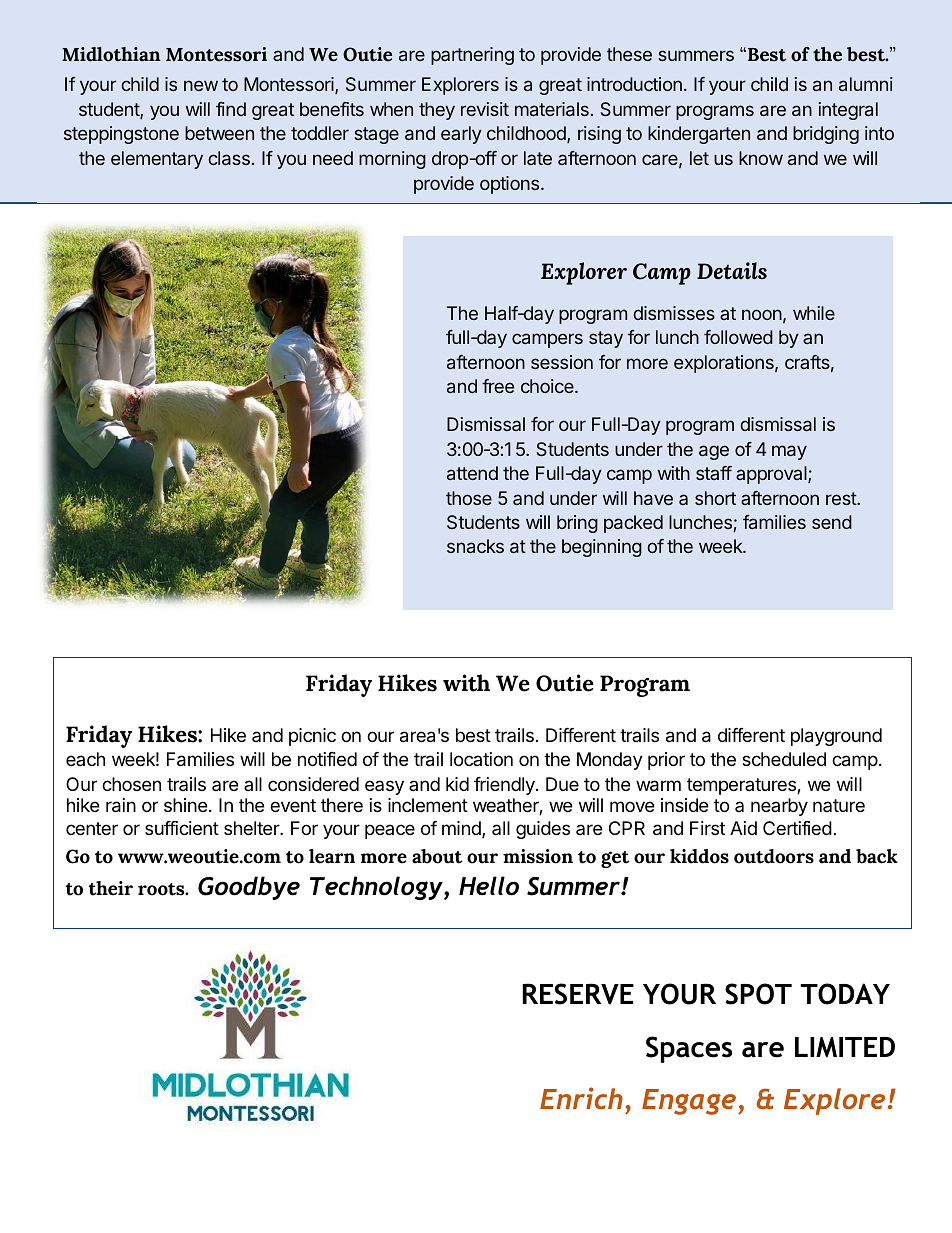 The height and width of the page is (1233, 952). I want to click on integral, so click(848, 111).
